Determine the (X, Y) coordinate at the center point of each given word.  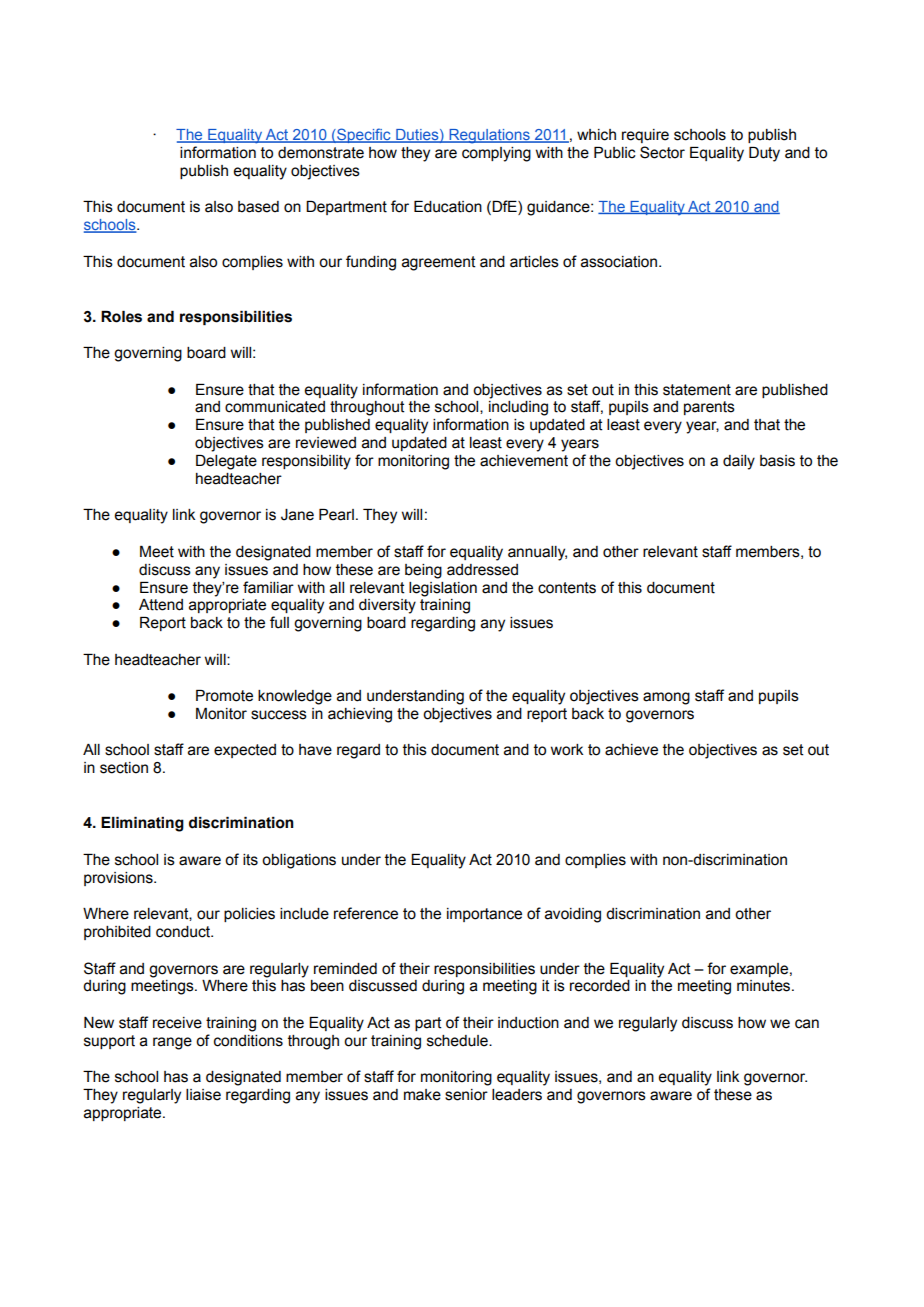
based (258, 207)
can (807, 1024)
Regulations (489, 136)
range (172, 1043)
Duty (764, 154)
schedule (458, 1041)
